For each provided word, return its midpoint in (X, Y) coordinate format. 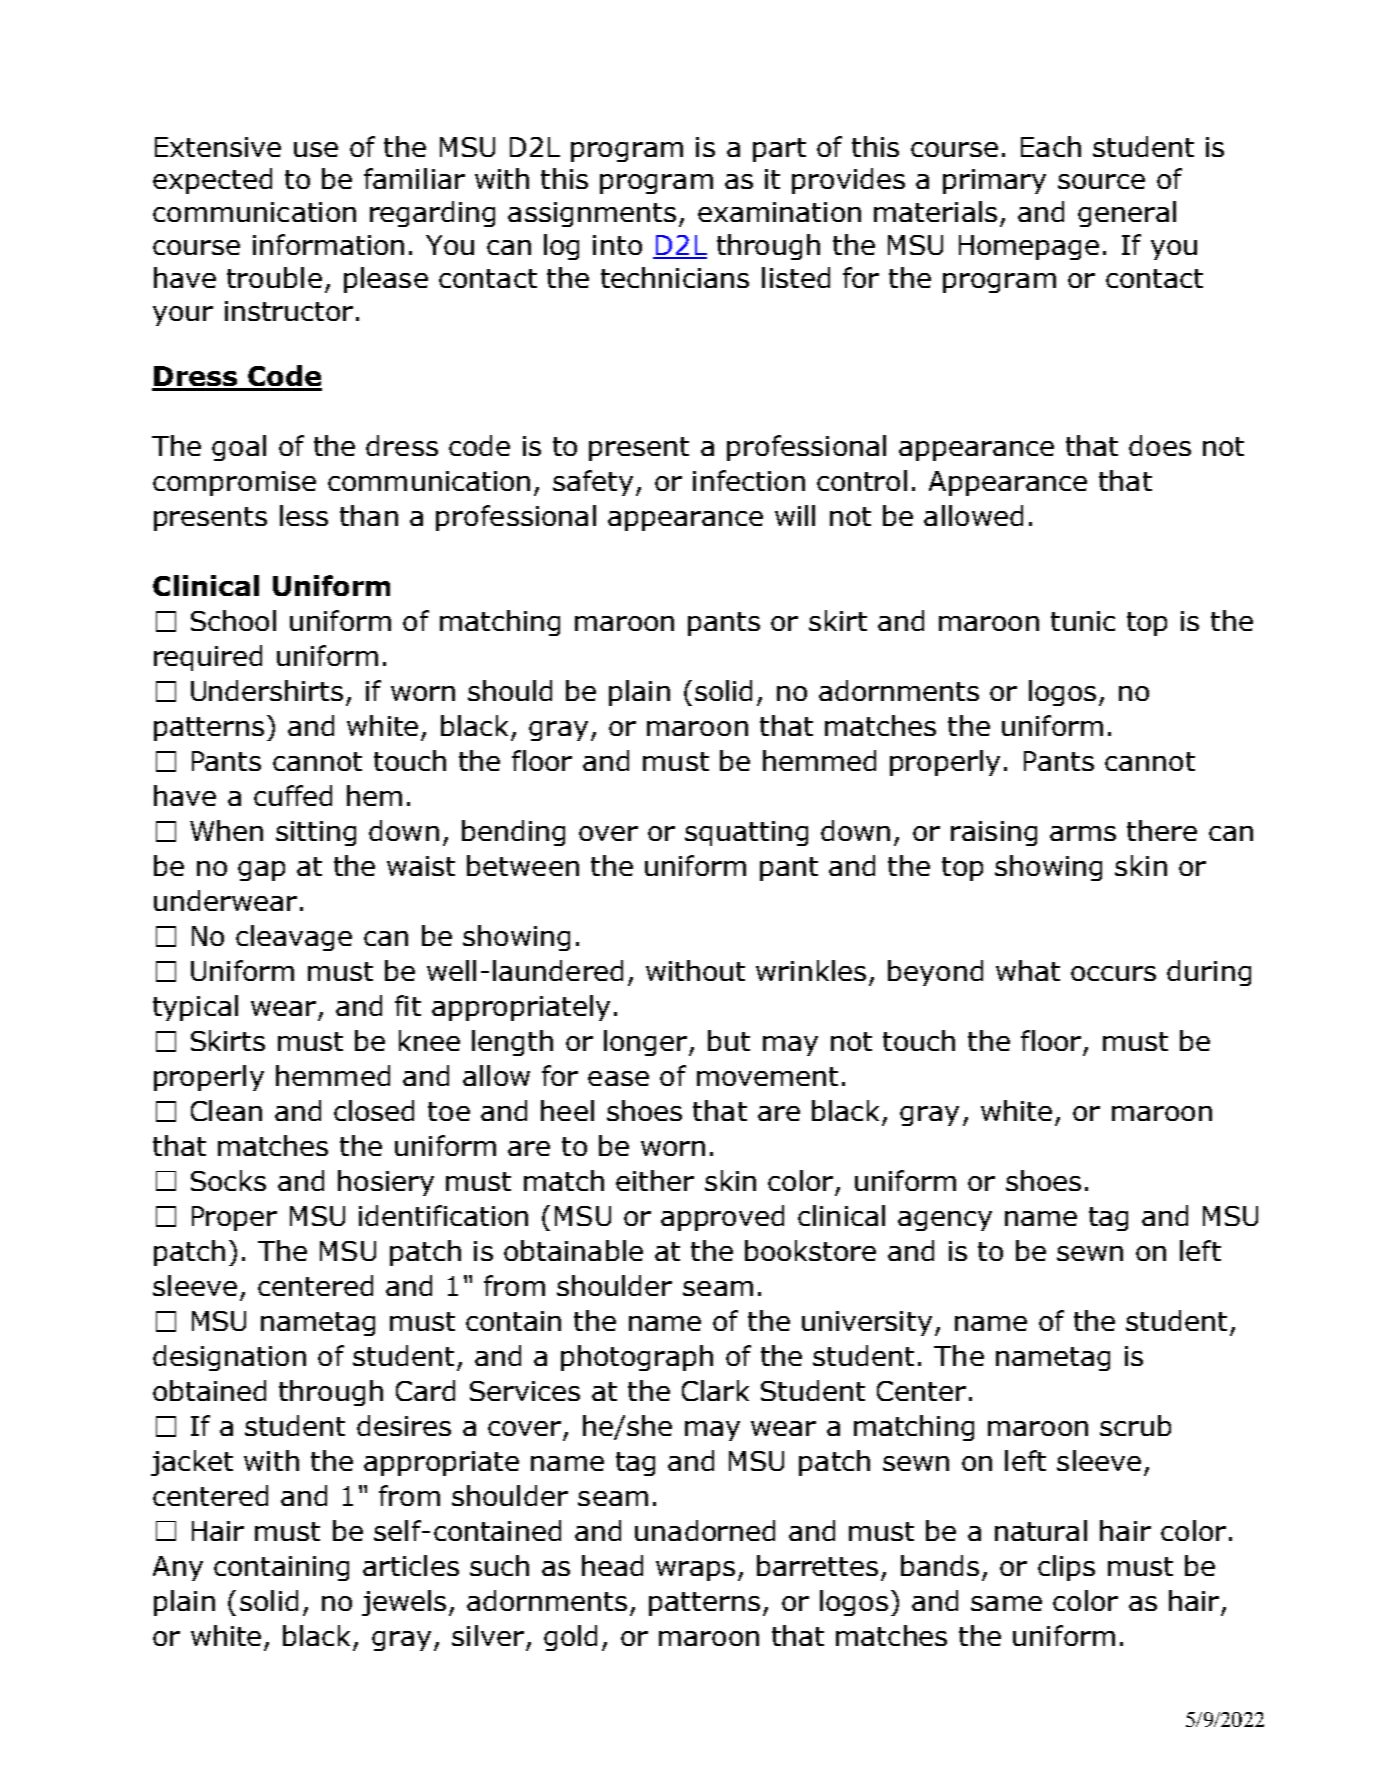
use (316, 149)
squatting (746, 833)
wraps (695, 1571)
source (1101, 181)
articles (411, 1565)
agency (945, 1221)
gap (261, 871)
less (304, 515)
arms (1083, 833)
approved (722, 1218)
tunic (1083, 621)
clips (1066, 1568)
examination (779, 212)
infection (749, 480)
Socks (228, 1180)
